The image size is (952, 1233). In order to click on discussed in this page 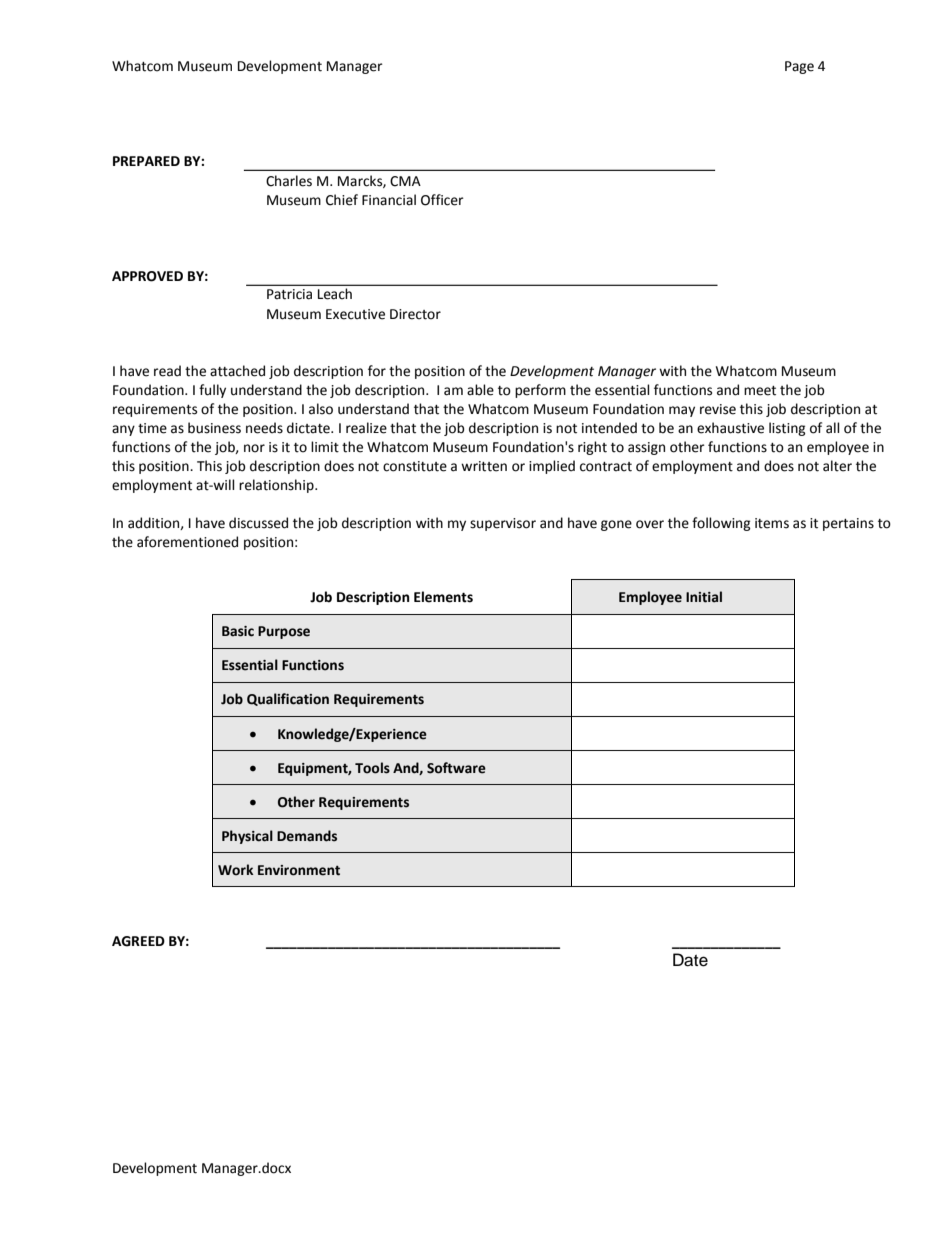, I will do `click(258, 523)`.
